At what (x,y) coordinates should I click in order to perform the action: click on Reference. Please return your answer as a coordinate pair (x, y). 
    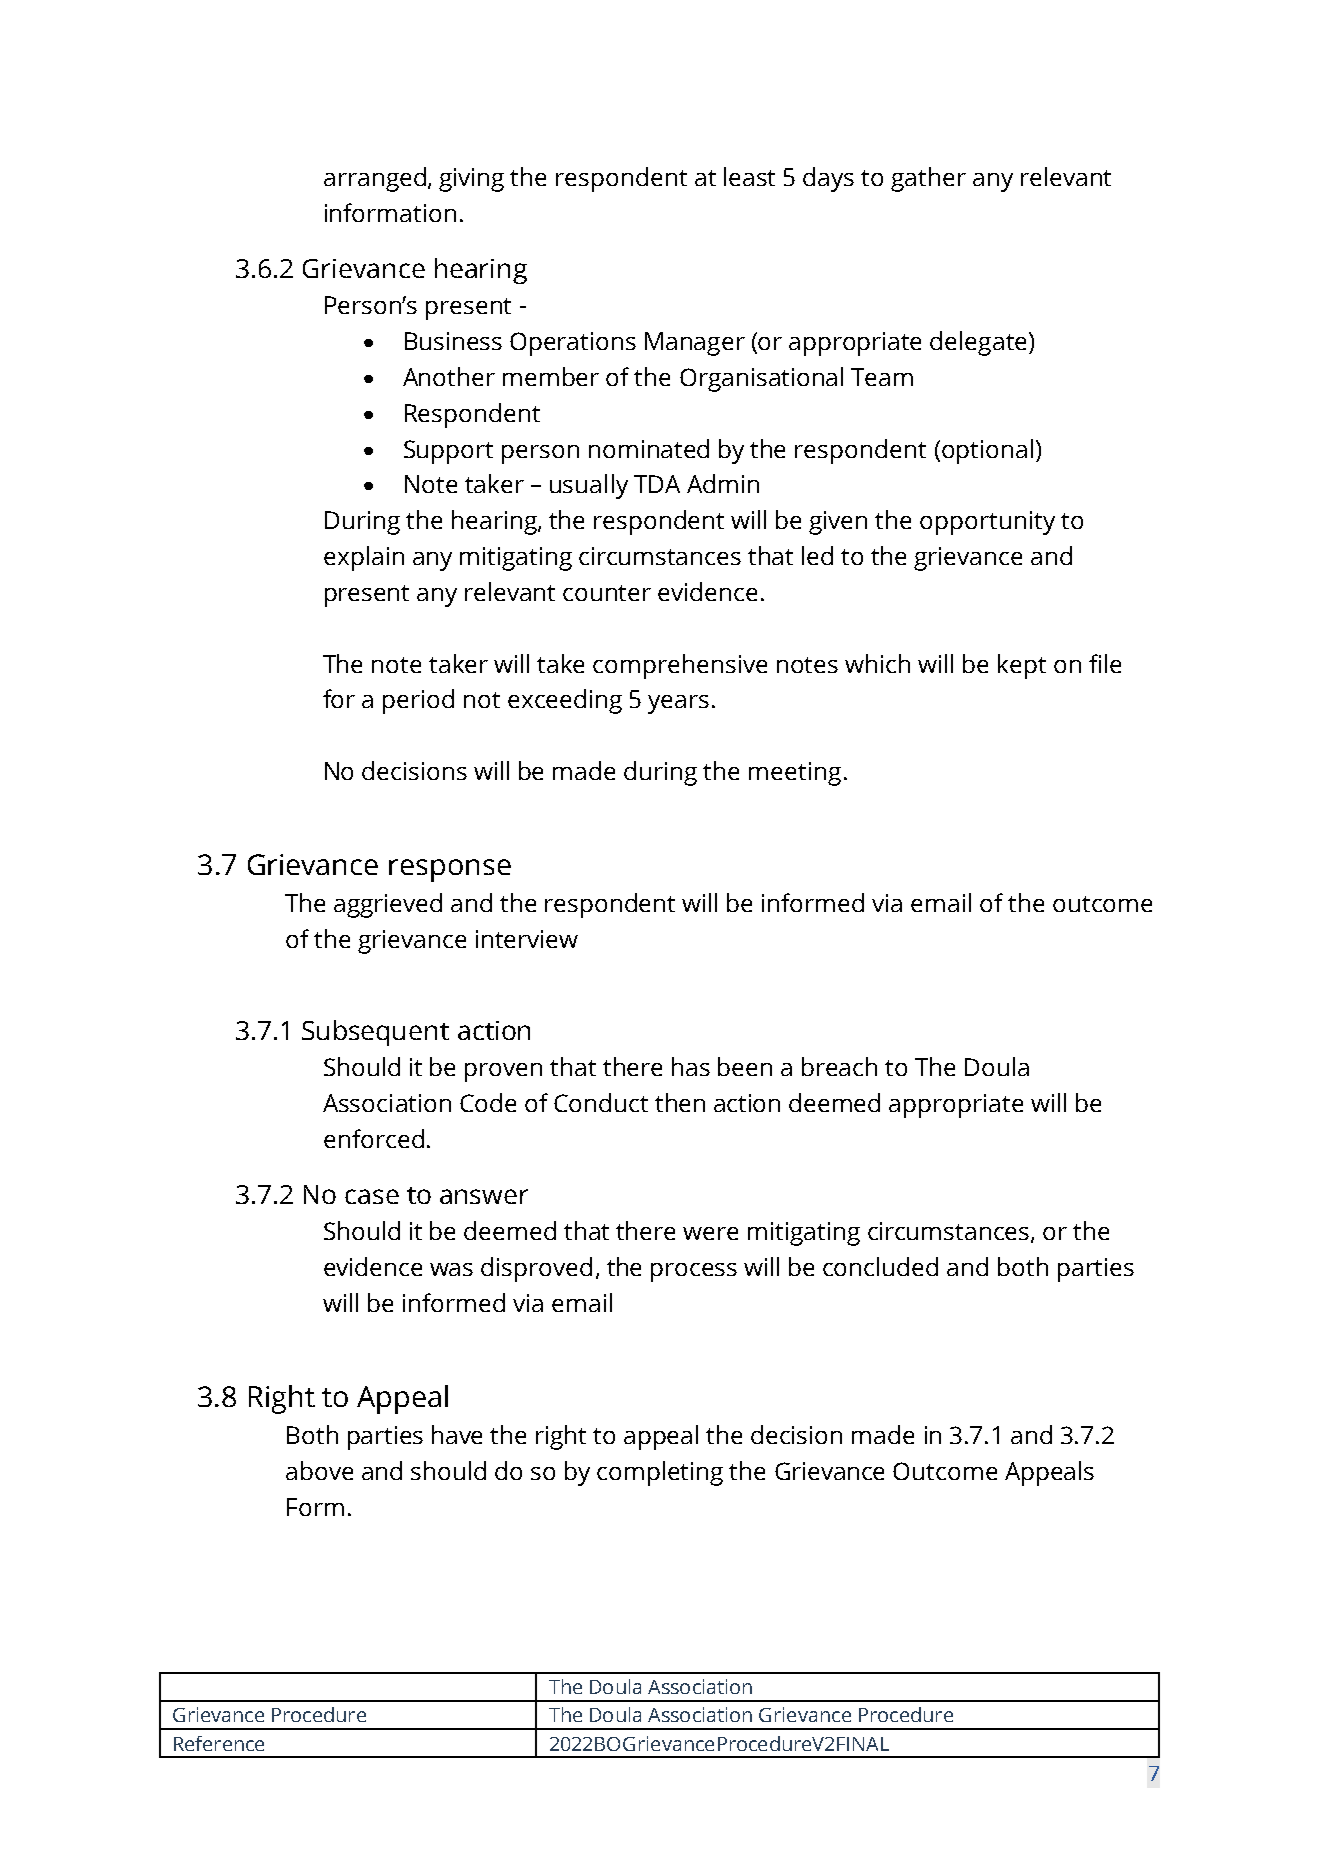
    Looking at the image, I should click on (219, 1743).
